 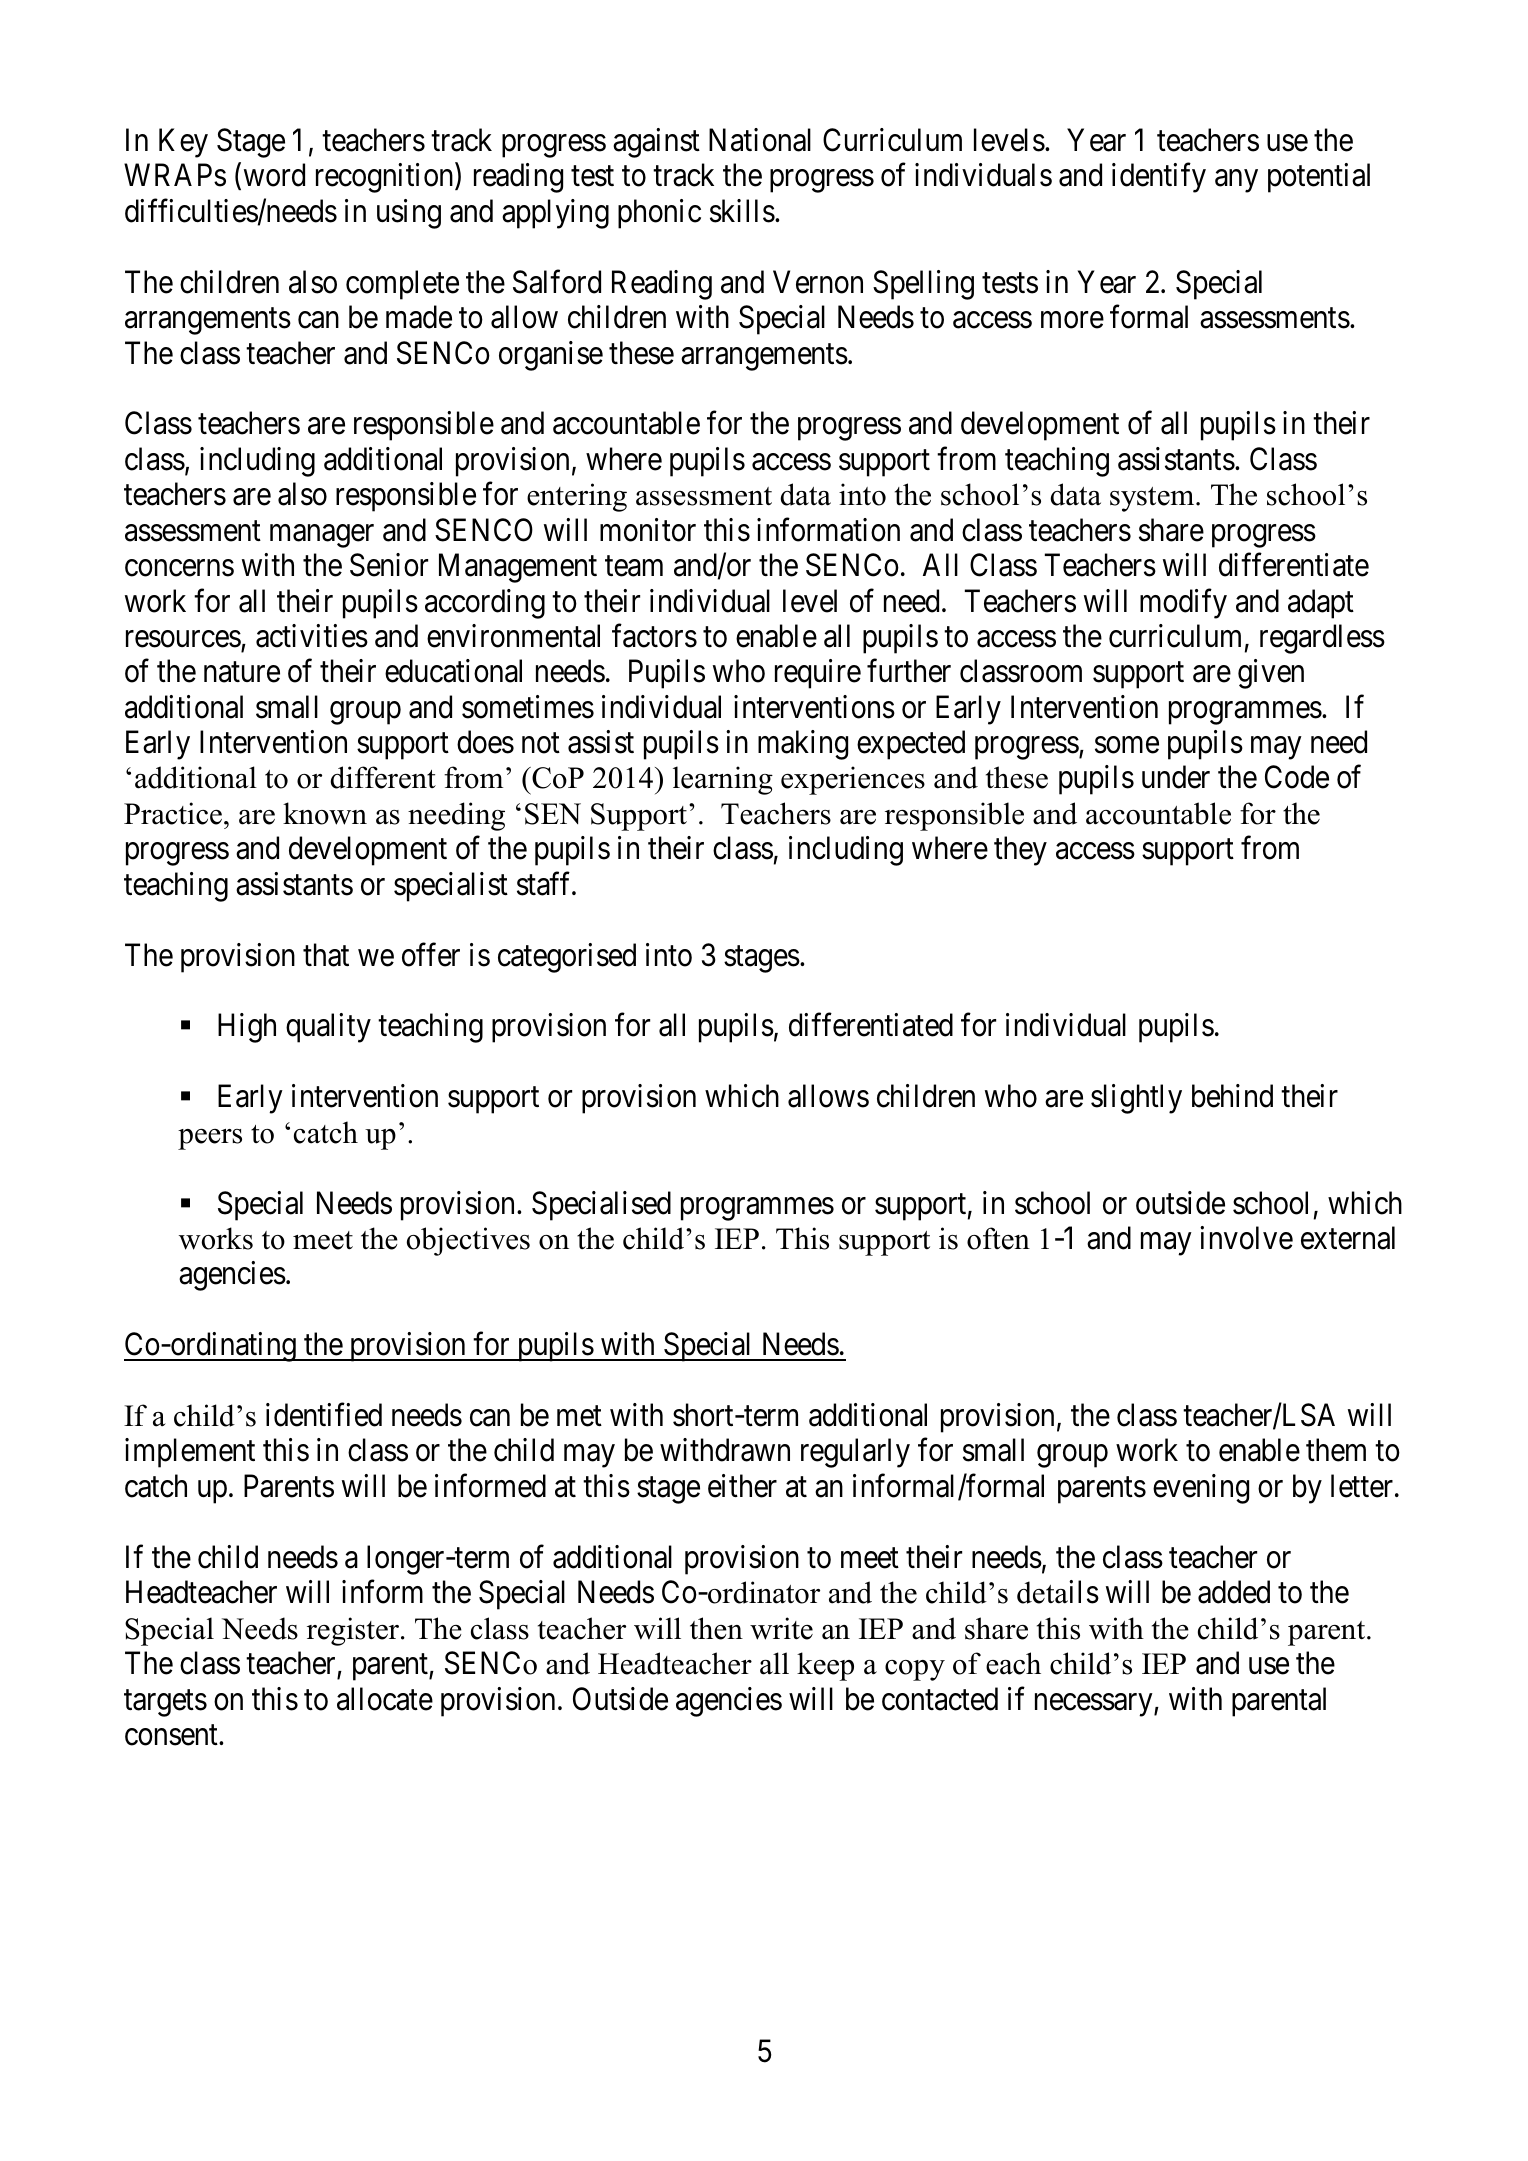 I want to click on categorised, so click(x=567, y=958).
